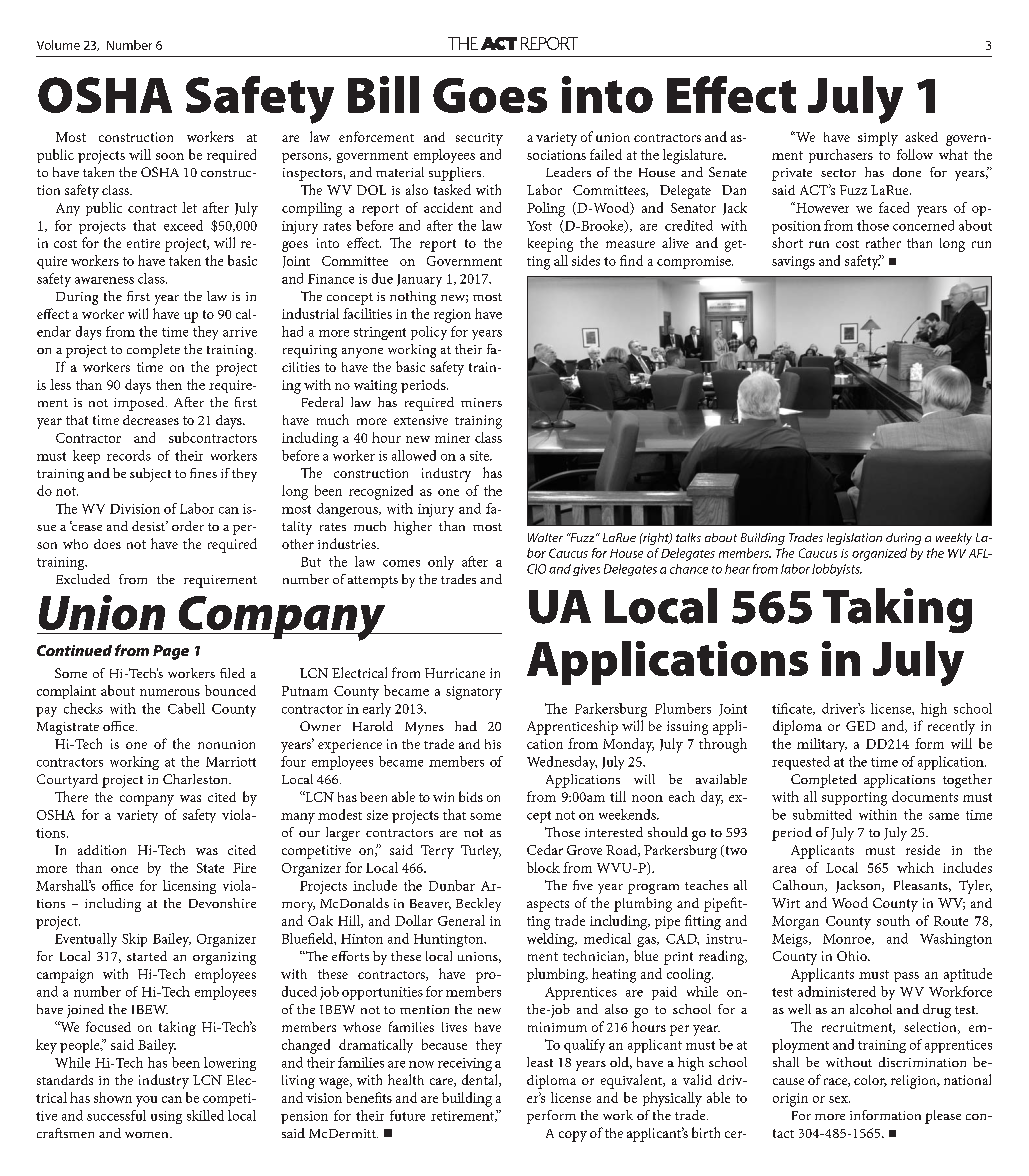 Image resolution: width=1029 pixels, height=1176 pixels. What do you see at coordinates (878, 139) in the page?
I see `simply` at bounding box center [878, 139].
